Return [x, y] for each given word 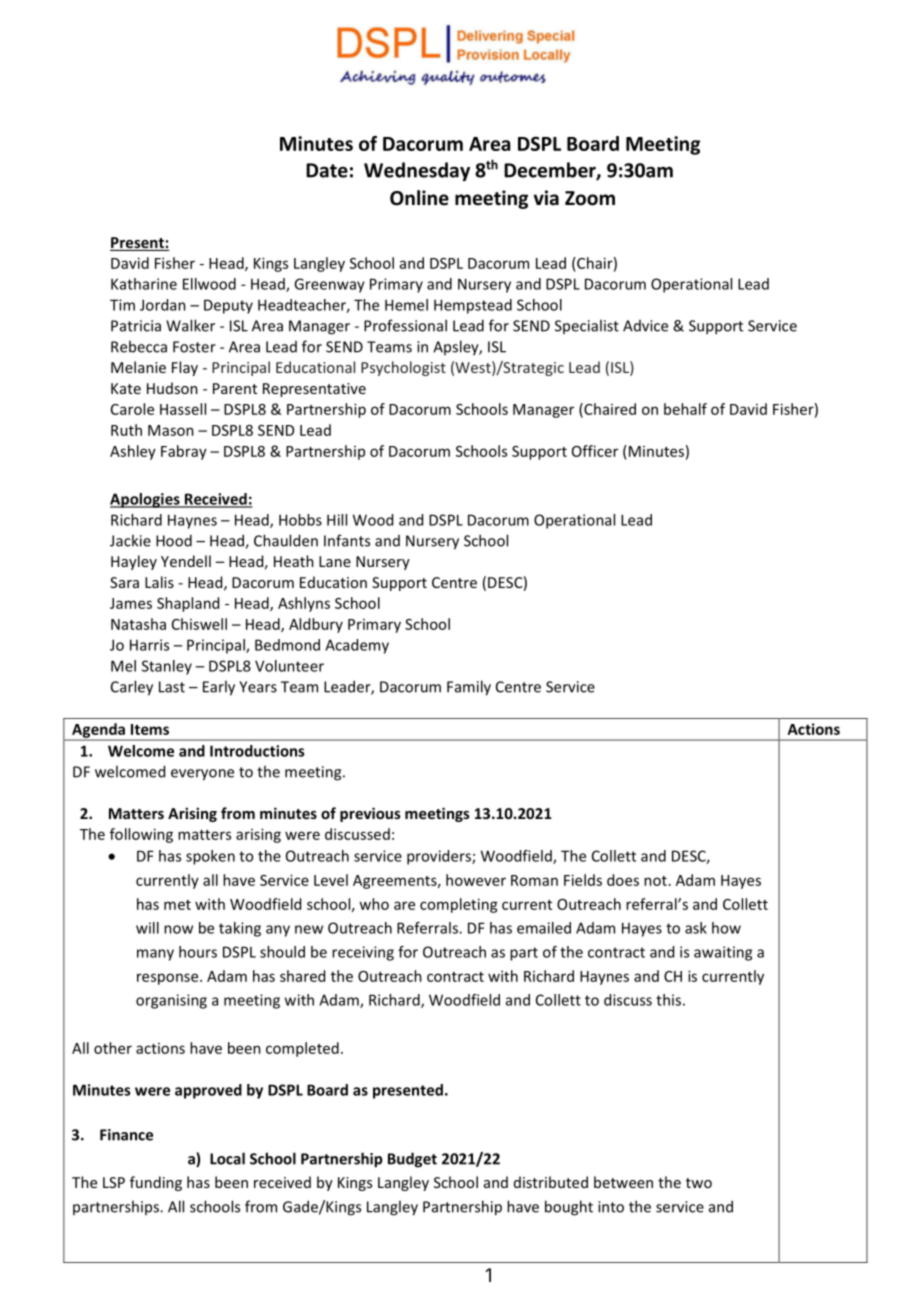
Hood [174, 540]
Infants [347, 540]
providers [440, 857]
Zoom [590, 198]
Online [419, 198]
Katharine [144, 284]
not [655, 881]
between [623, 1182]
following [141, 835]
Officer [595, 451]
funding [156, 1183]
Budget [412, 1160]
